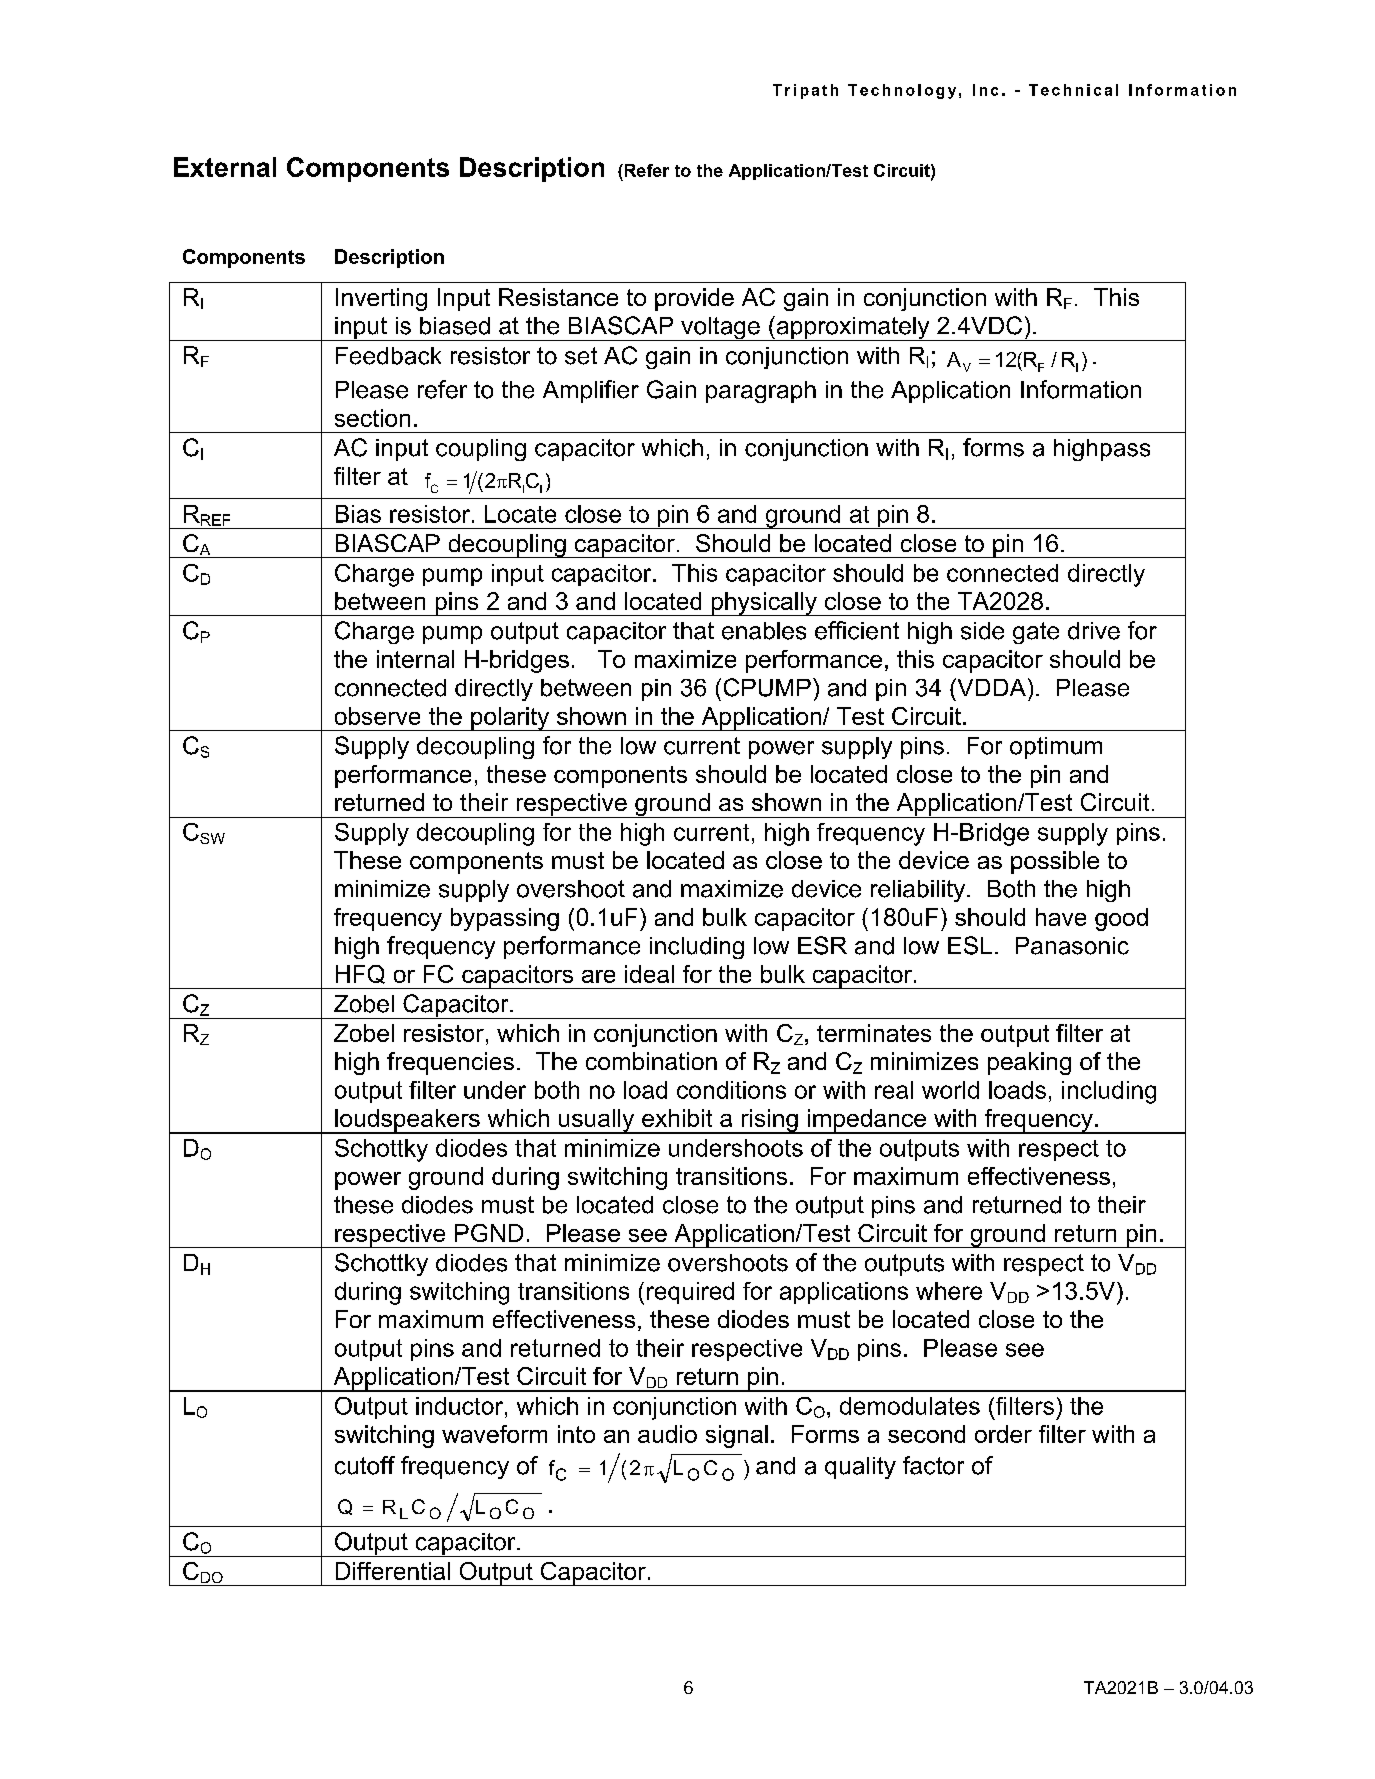 This image has height=1779, width=1375. Describe the element at coordinates (853, 328) in the image. I see `approximately` at that location.
